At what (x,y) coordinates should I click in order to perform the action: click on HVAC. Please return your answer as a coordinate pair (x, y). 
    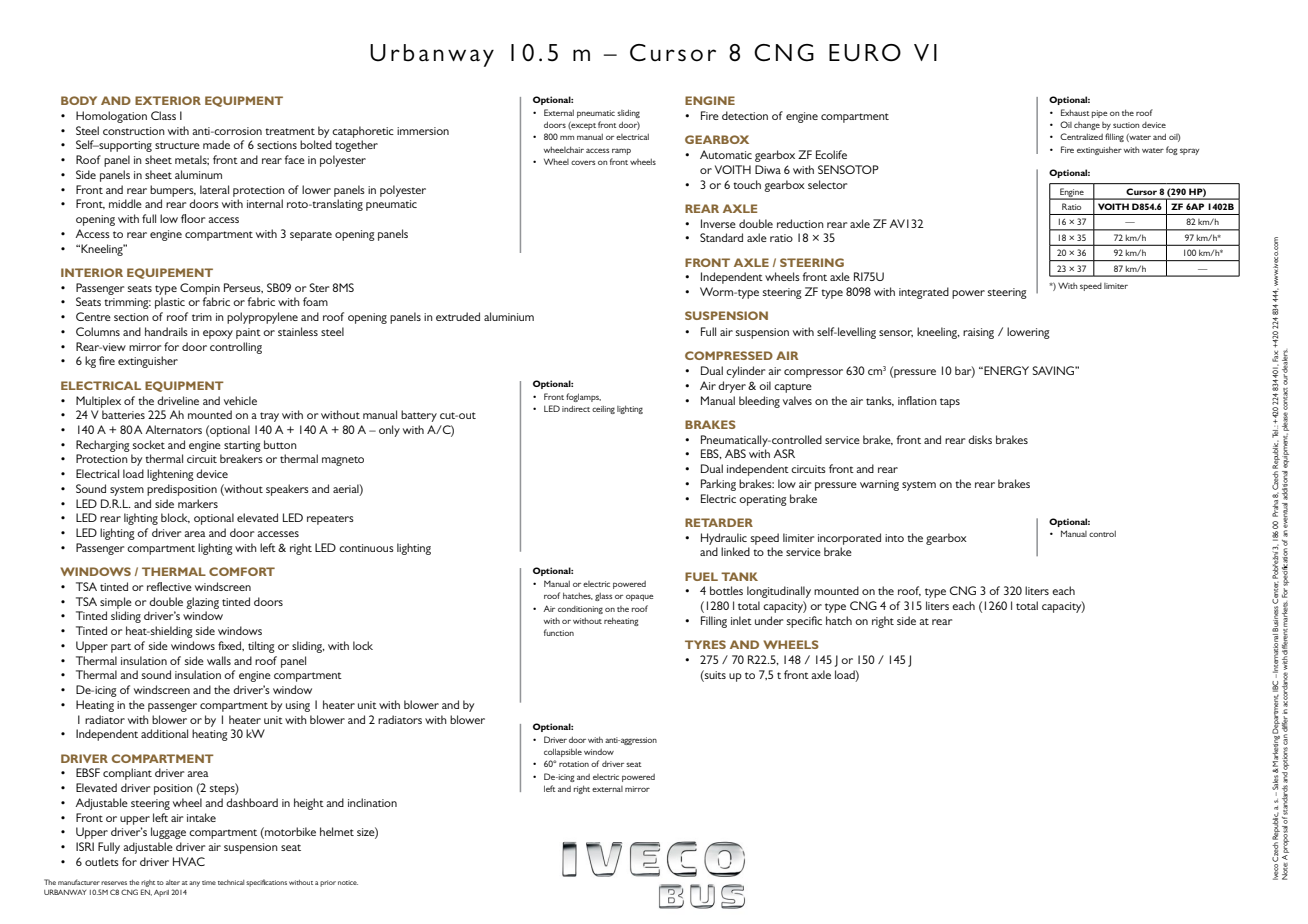
    Looking at the image, I should click on (189, 861).
